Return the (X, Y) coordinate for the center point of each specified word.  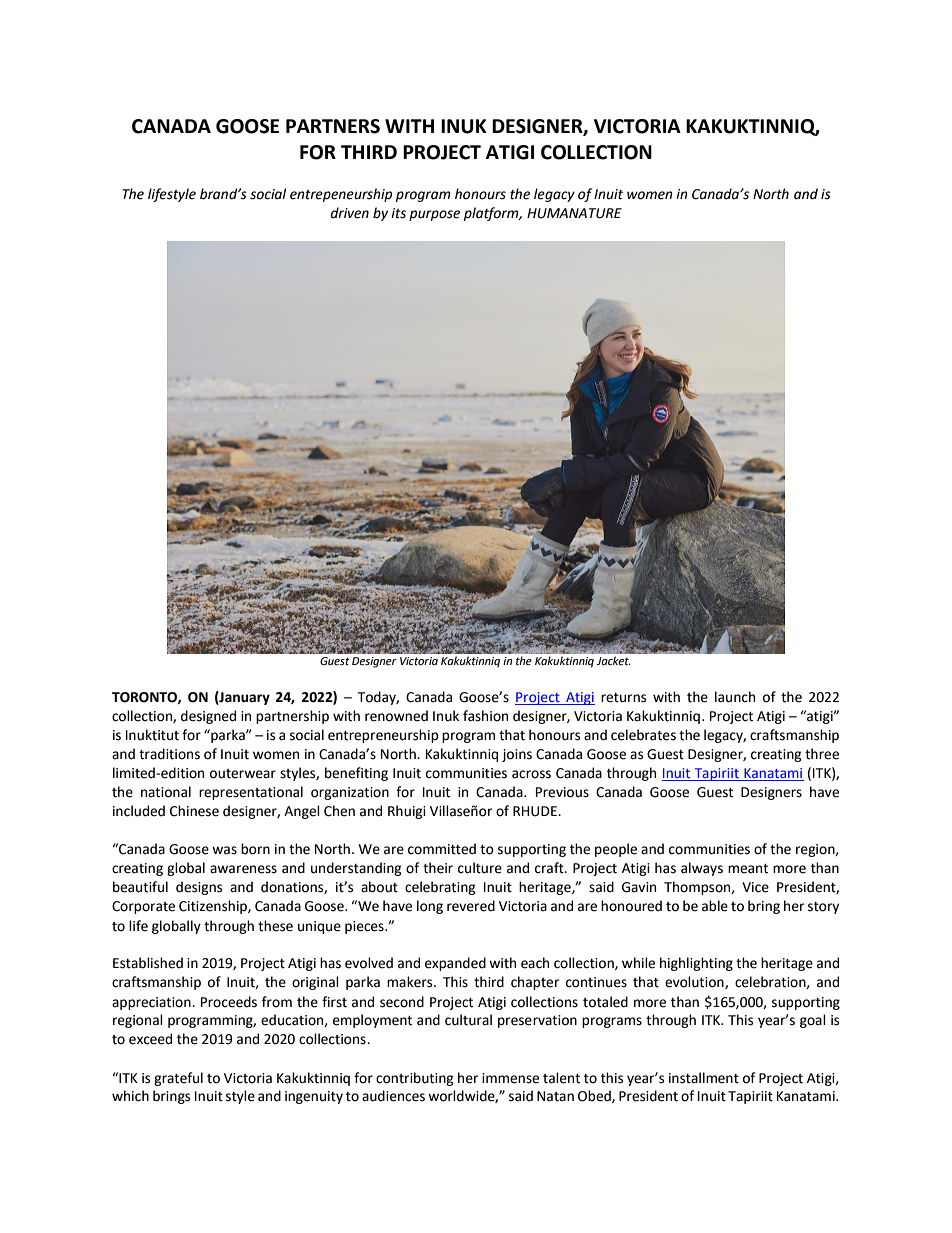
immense (510, 1078)
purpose (434, 215)
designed (208, 717)
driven (350, 213)
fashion (485, 716)
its (398, 213)
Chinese (194, 811)
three (822, 754)
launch (735, 697)
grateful (178, 1079)
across (531, 774)
